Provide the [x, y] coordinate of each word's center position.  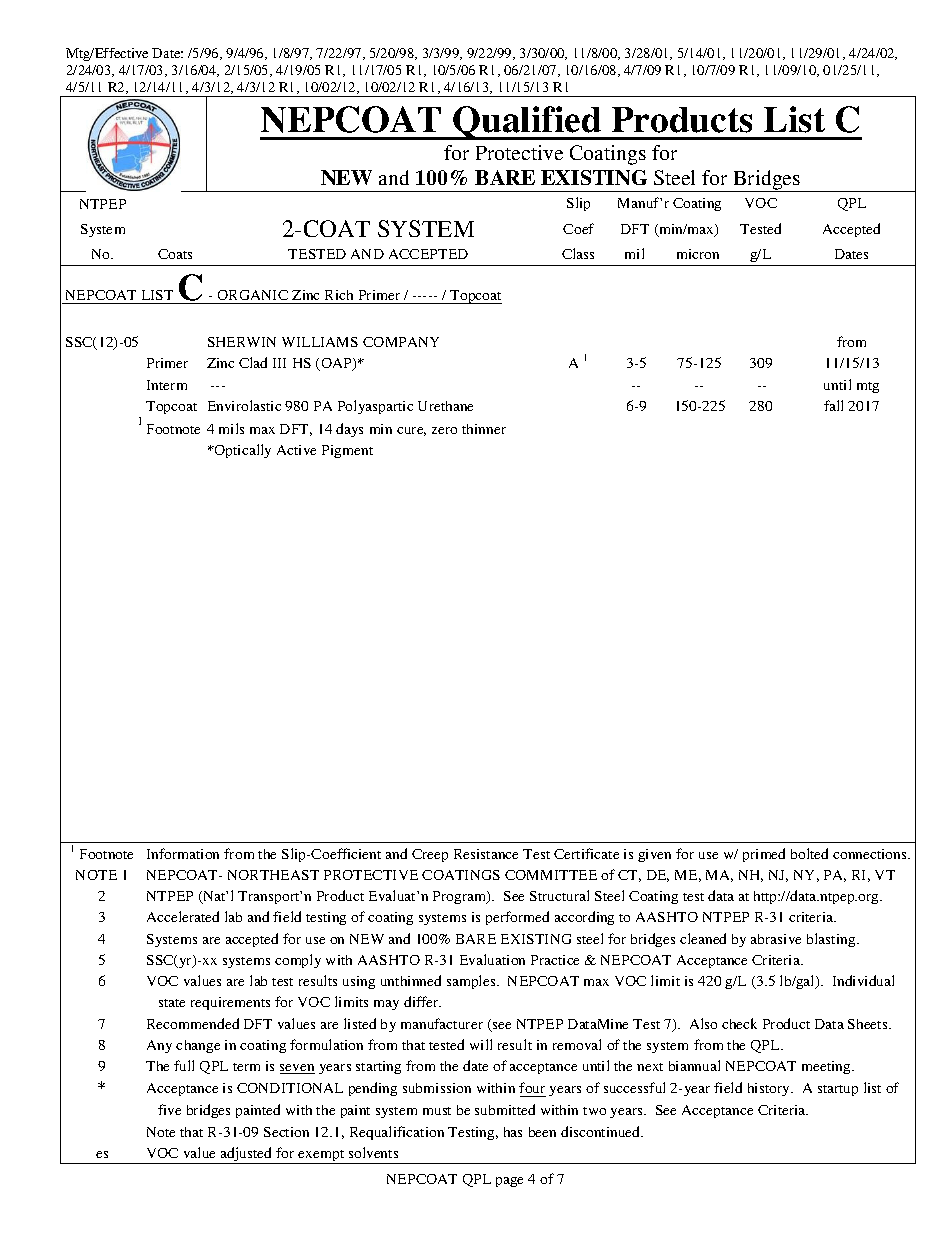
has [513, 1132]
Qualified [527, 123]
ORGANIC [253, 297]
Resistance [486, 854]
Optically [242, 451]
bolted [809, 853]
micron [698, 254]
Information [183, 853]
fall [833, 405]
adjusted [247, 1155]
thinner [484, 429]
